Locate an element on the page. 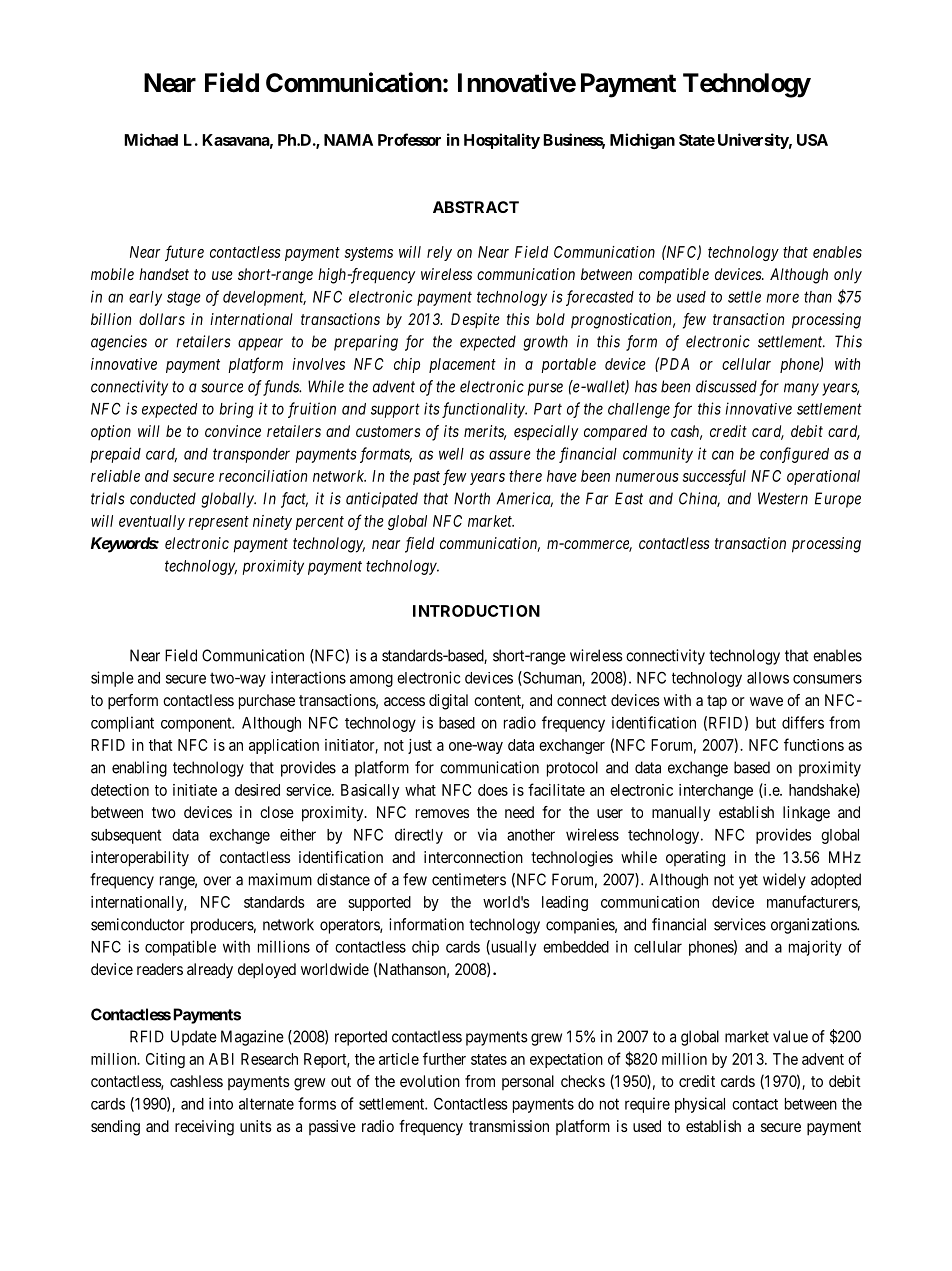  USA is located at coordinates (812, 140).
